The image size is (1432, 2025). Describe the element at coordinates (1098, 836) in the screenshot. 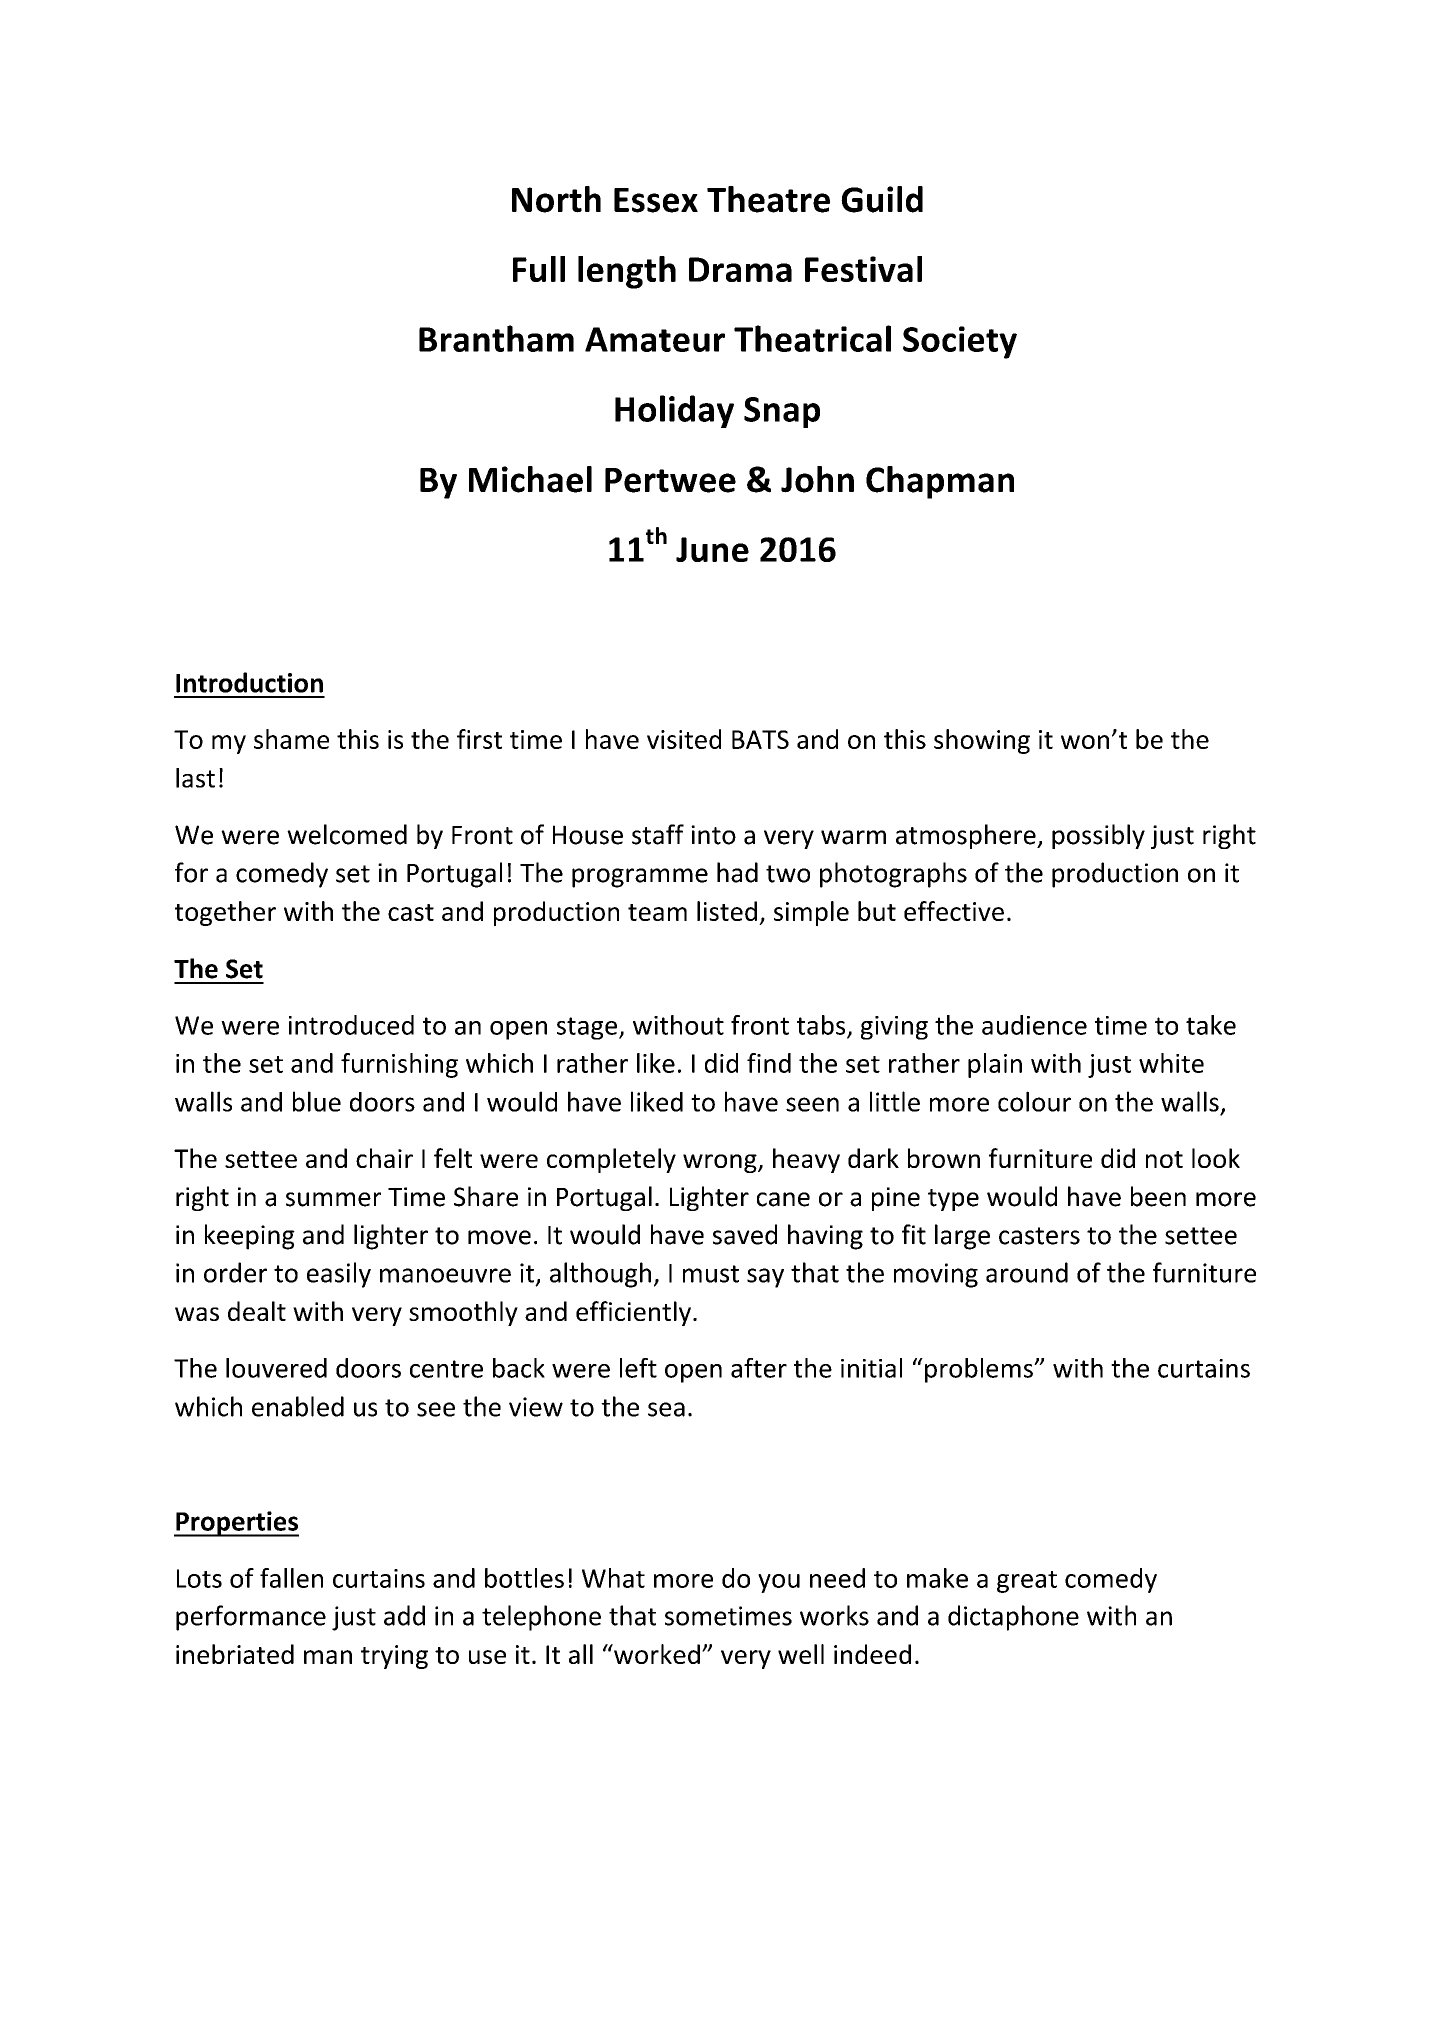

I see `possibly` at that location.
